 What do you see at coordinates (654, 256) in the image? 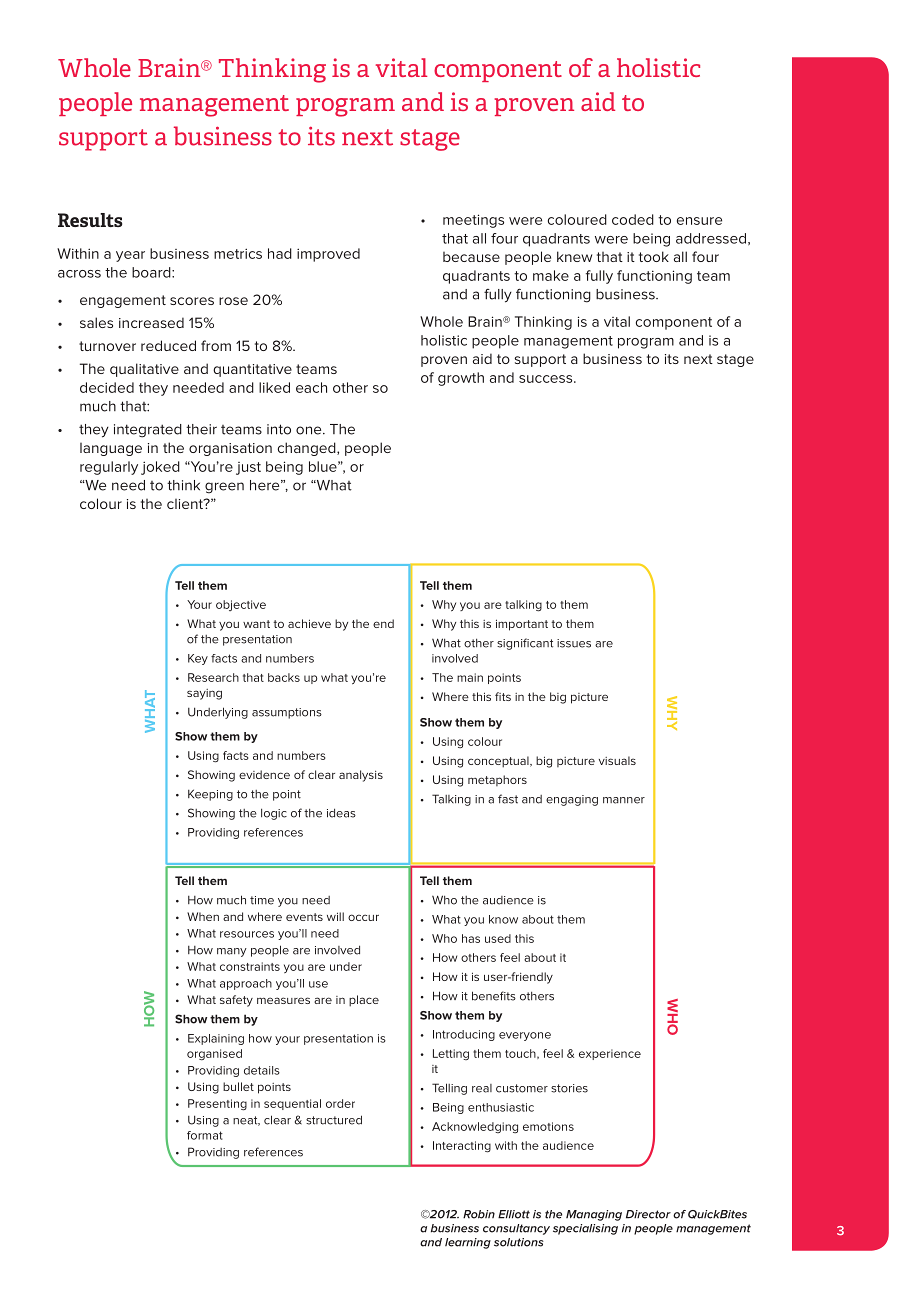
I see `took` at bounding box center [654, 256].
